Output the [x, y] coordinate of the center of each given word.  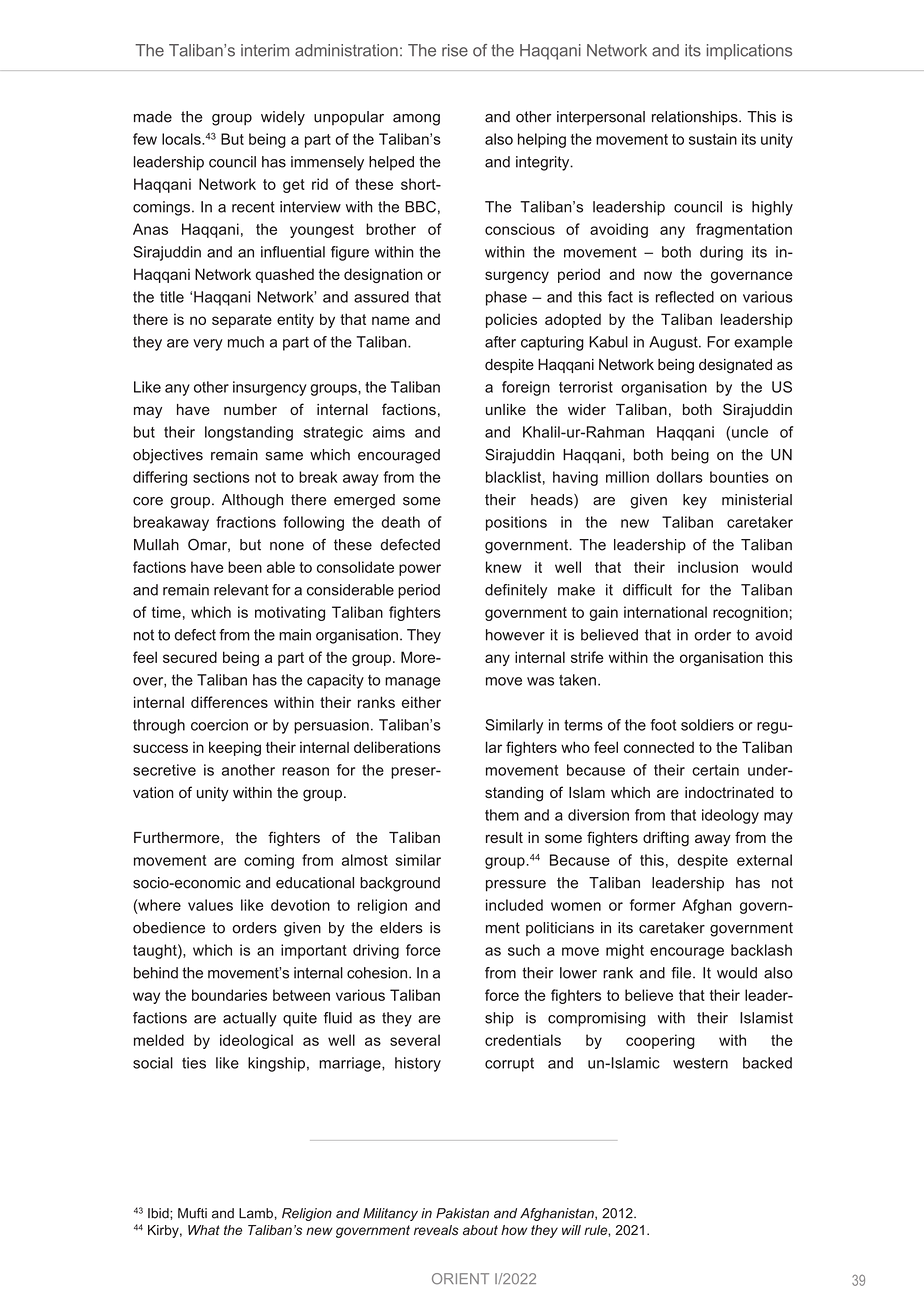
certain [715, 770]
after [500, 342]
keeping [235, 748]
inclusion [708, 567]
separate [242, 321]
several [415, 1040]
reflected [685, 297]
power [420, 570]
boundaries [229, 995]
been [245, 567]
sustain [713, 139]
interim [265, 50]
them [502, 815]
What [204, 1230]
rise [455, 50]
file [682, 973]
